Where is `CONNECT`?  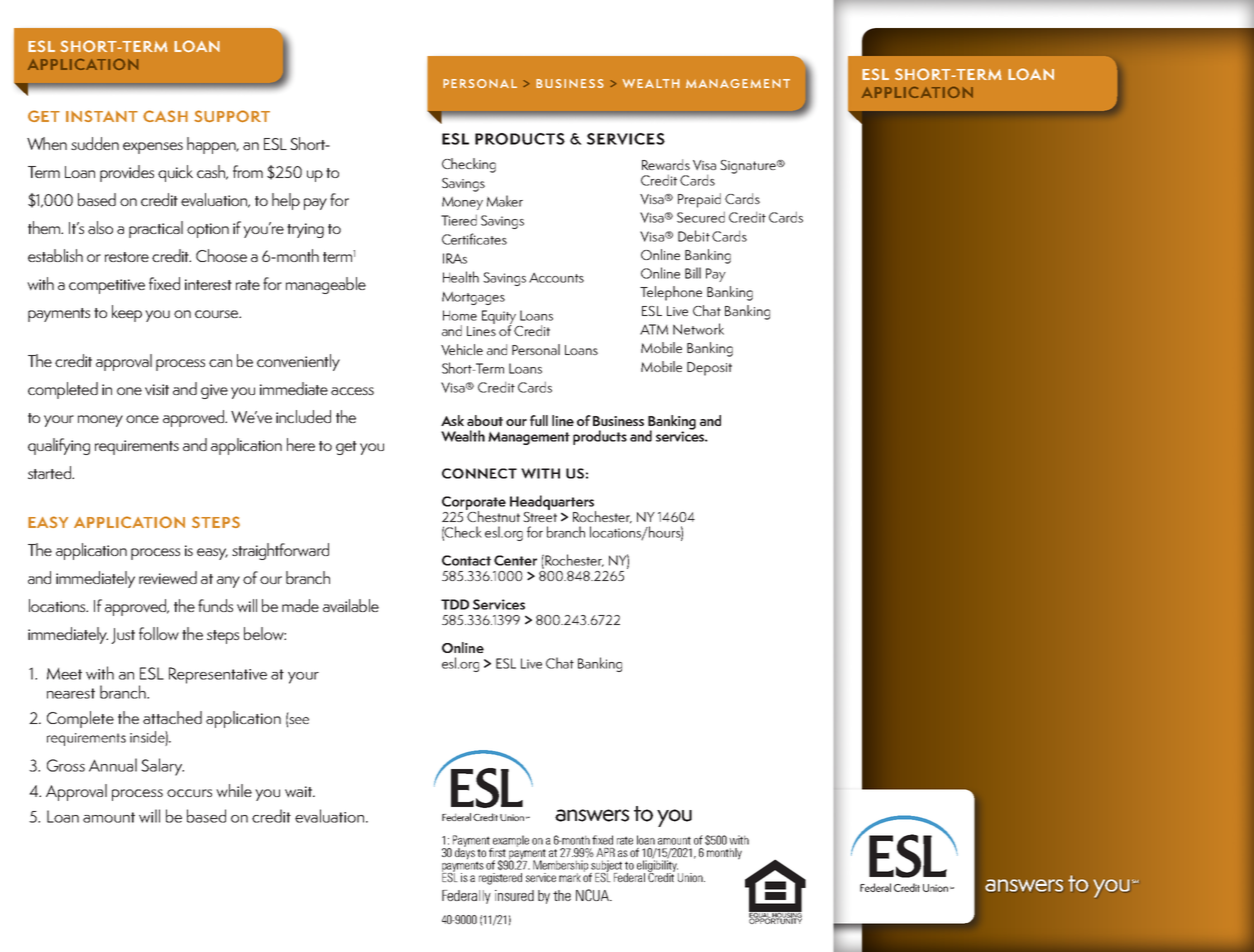 CONNECT is located at coordinates (479, 473).
